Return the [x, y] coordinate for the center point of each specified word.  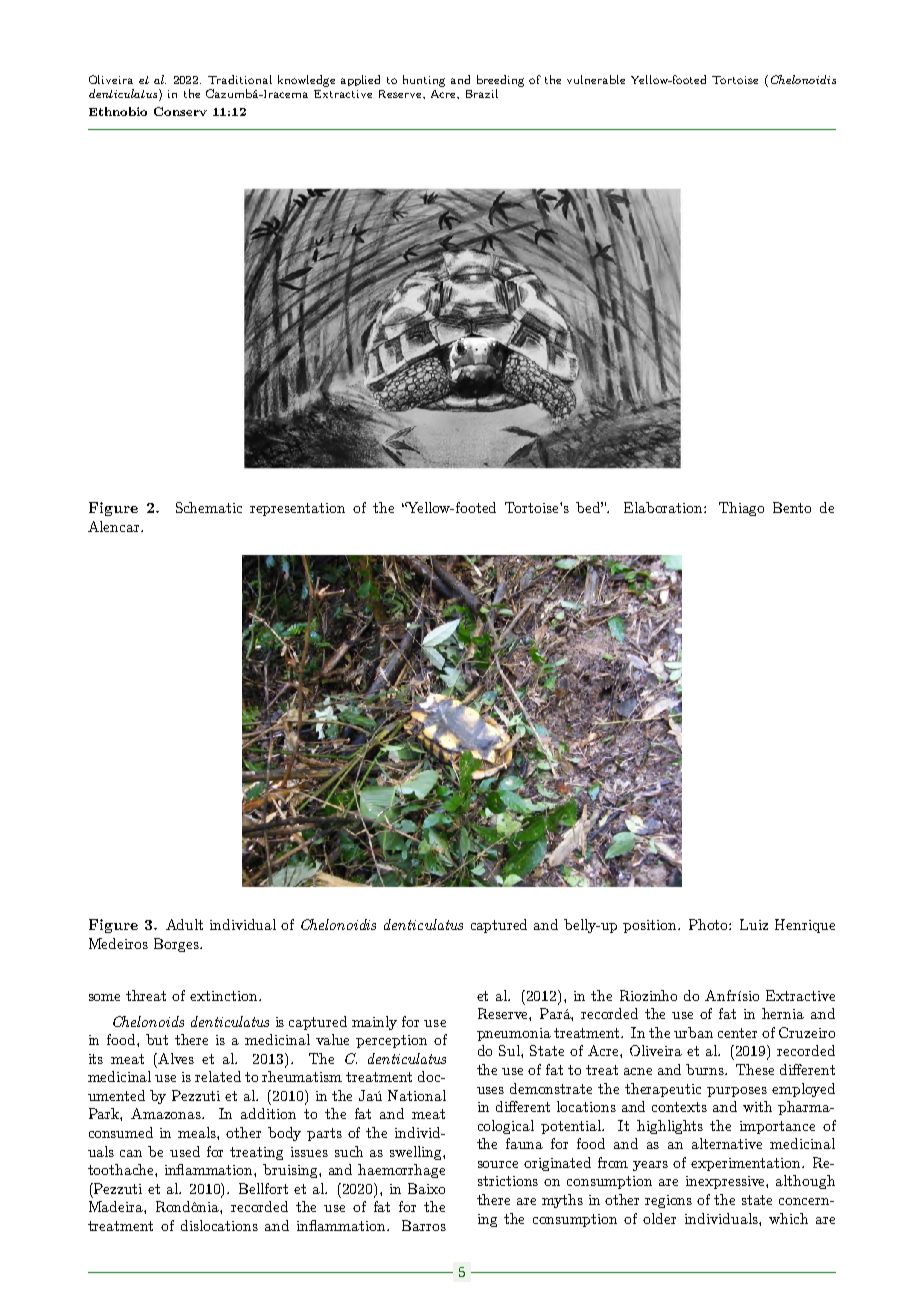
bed [589, 507]
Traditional [240, 79]
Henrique [805, 926]
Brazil [482, 93]
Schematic [209, 507]
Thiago [741, 509]
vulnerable [596, 79]
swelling [417, 1153]
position [651, 926]
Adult [184, 924]
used [185, 1151]
